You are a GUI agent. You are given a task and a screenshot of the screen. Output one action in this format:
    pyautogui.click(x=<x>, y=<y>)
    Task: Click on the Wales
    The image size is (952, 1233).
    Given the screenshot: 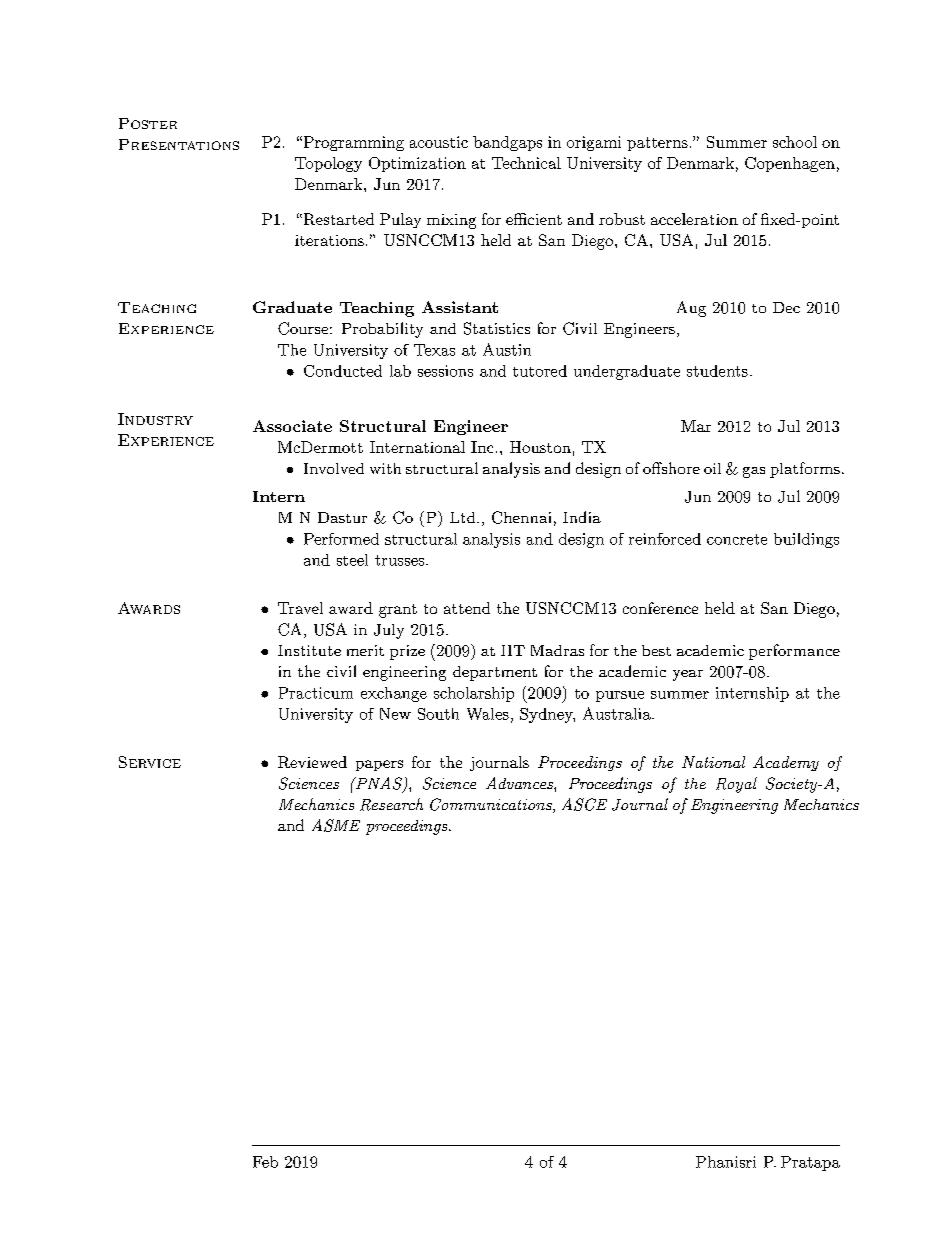 What is the action you would take?
    pyautogui.click(x=488, y=714)
